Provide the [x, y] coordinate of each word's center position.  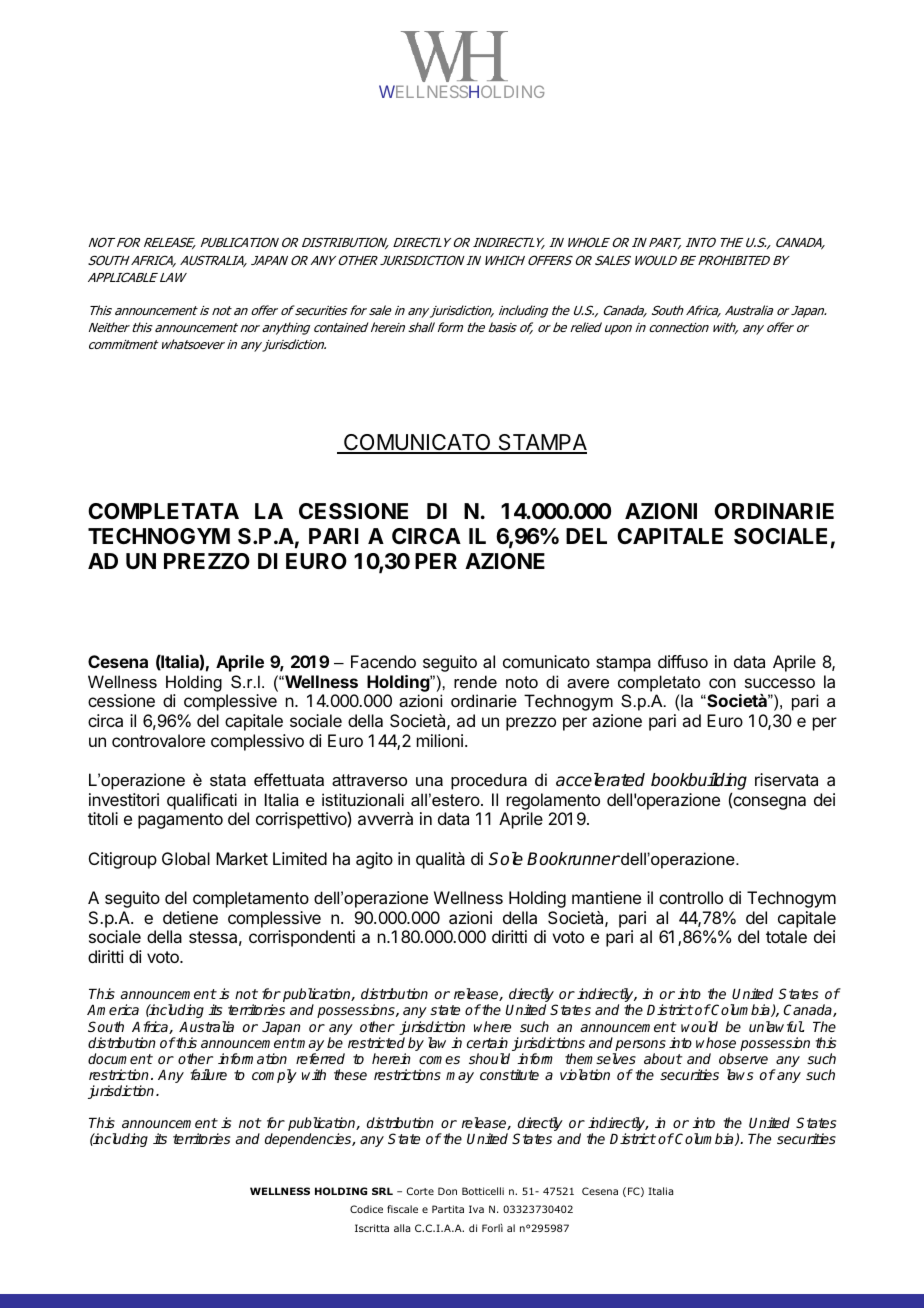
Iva [476, 1209]
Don [447, 1191]
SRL [382, 1191]
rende [475, 681]
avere [588, 683]
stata [228, 780]
